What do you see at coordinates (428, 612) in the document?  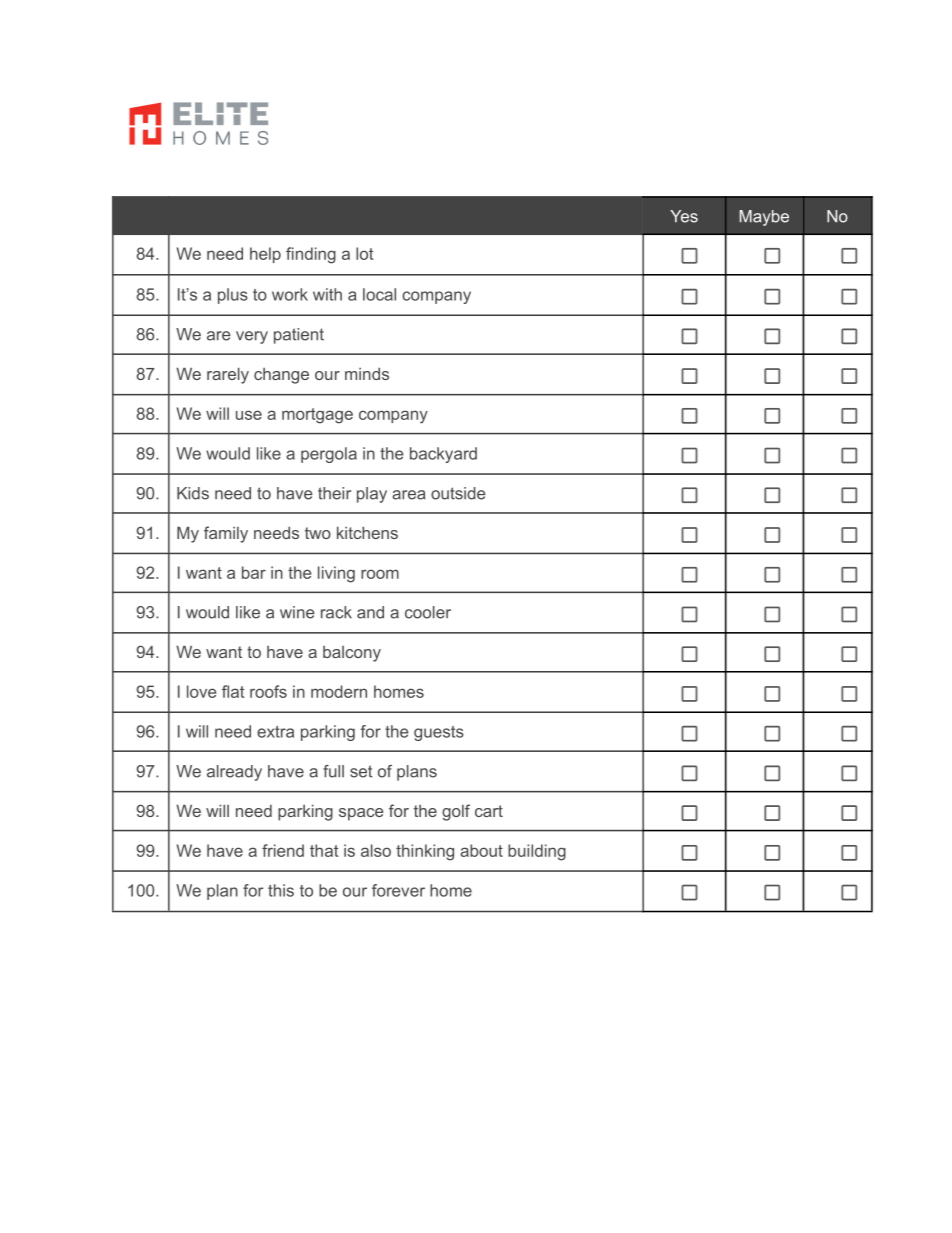 I see `cooler` at bounding box center [428, 612].
